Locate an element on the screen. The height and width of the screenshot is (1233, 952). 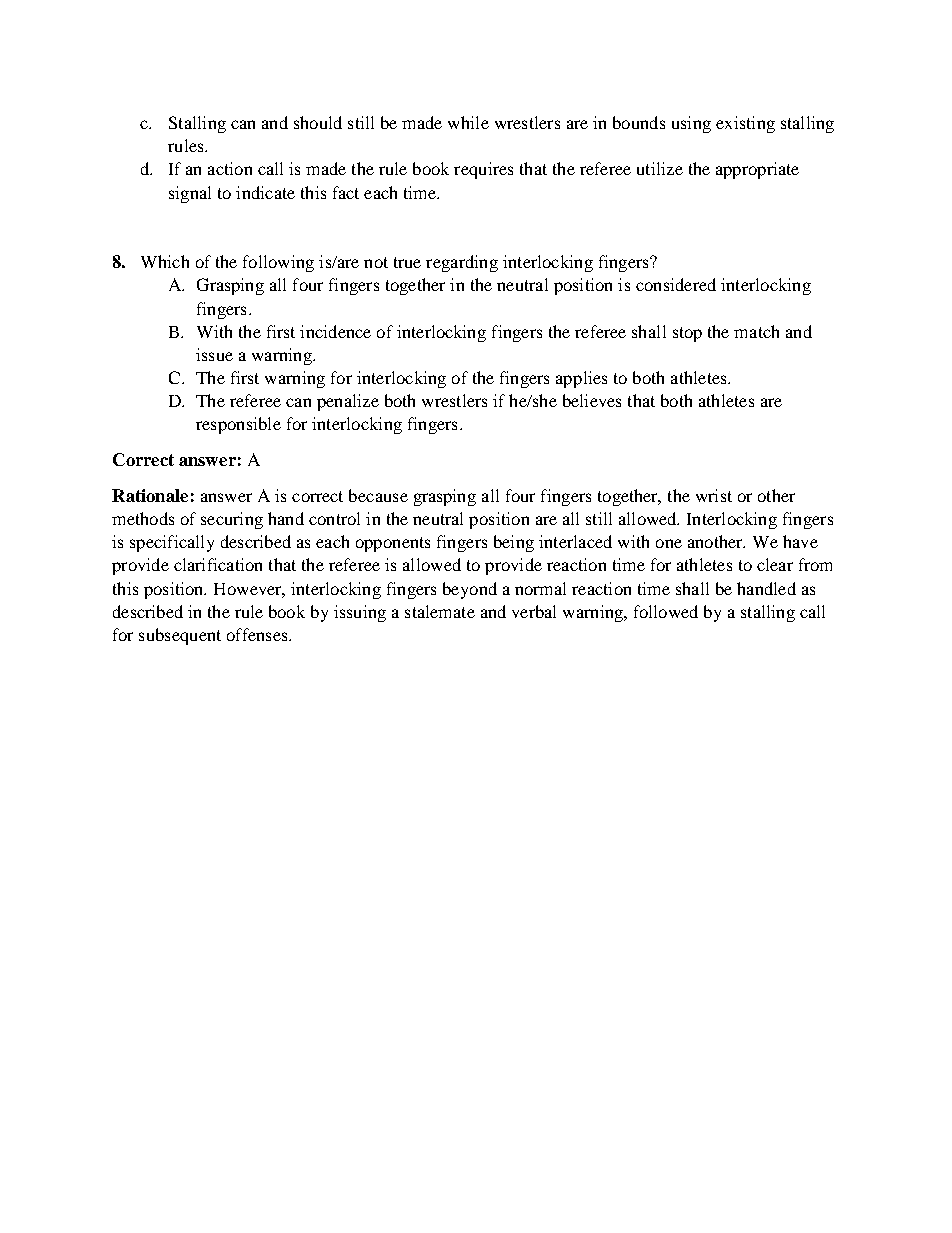
following is located at coordinates (278, 263).
